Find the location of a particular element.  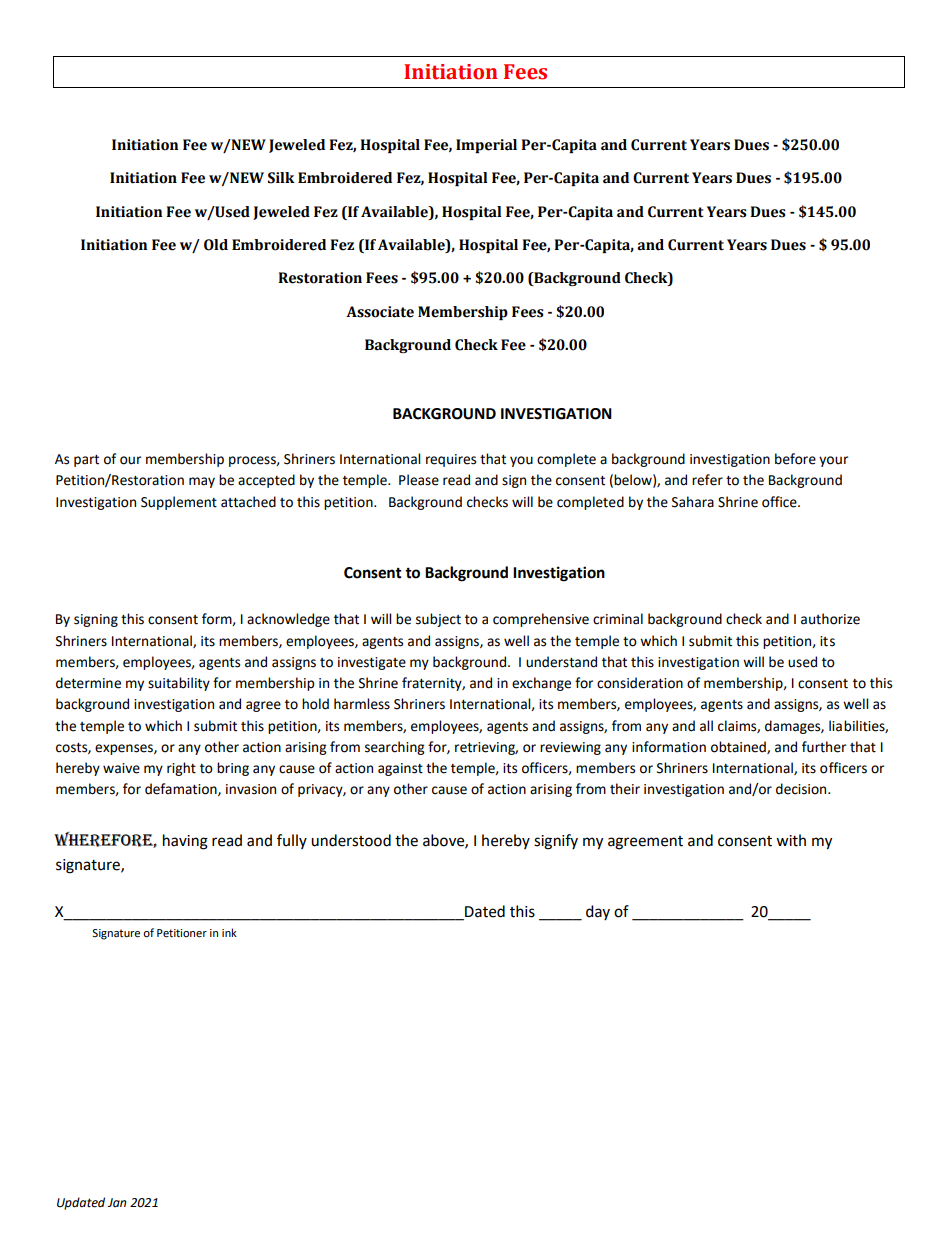

suitability is located at coordinates (179, 684).
